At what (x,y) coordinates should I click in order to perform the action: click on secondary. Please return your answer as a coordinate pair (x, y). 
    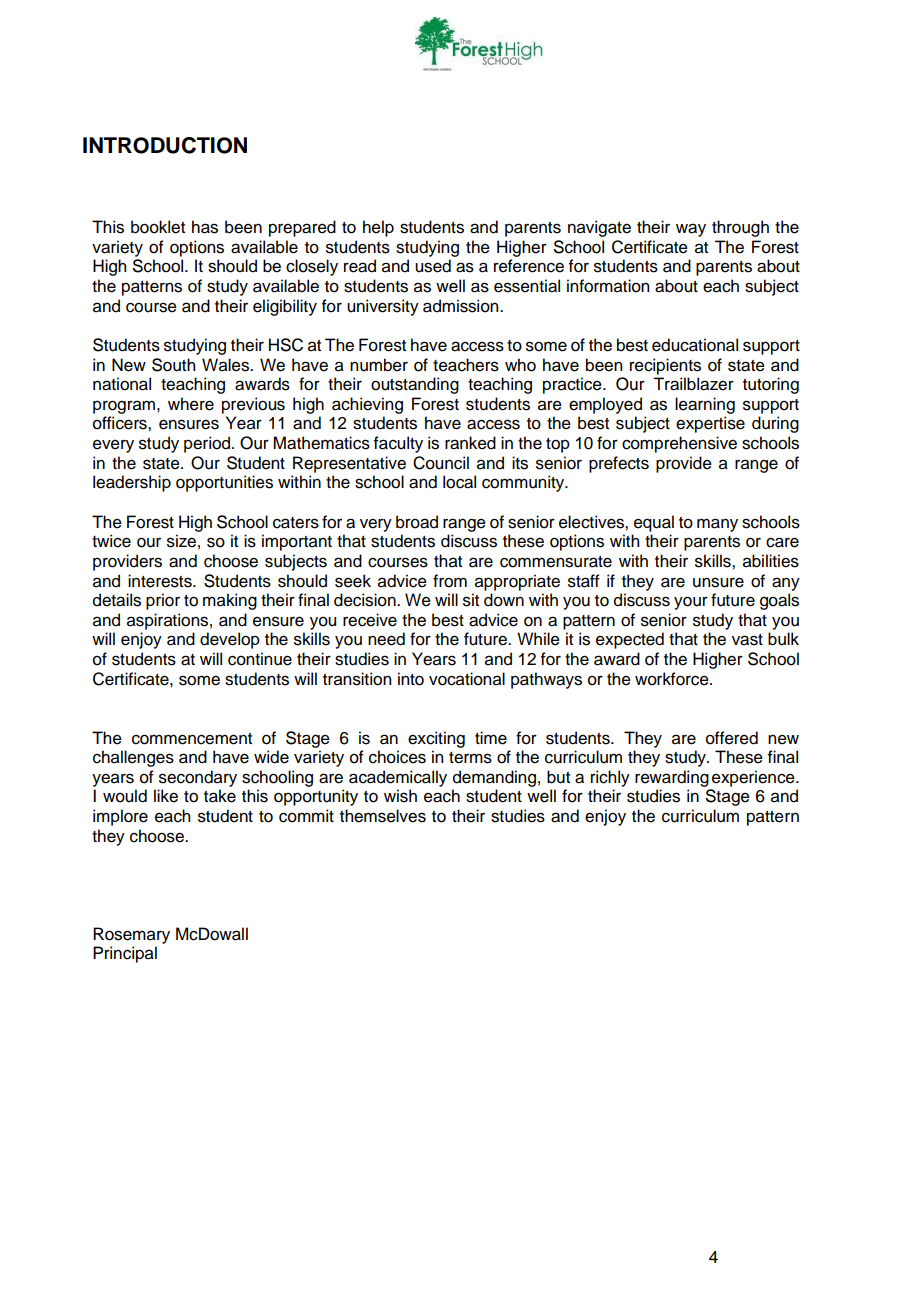
    Looking at the image, I should click on (198, 778).
